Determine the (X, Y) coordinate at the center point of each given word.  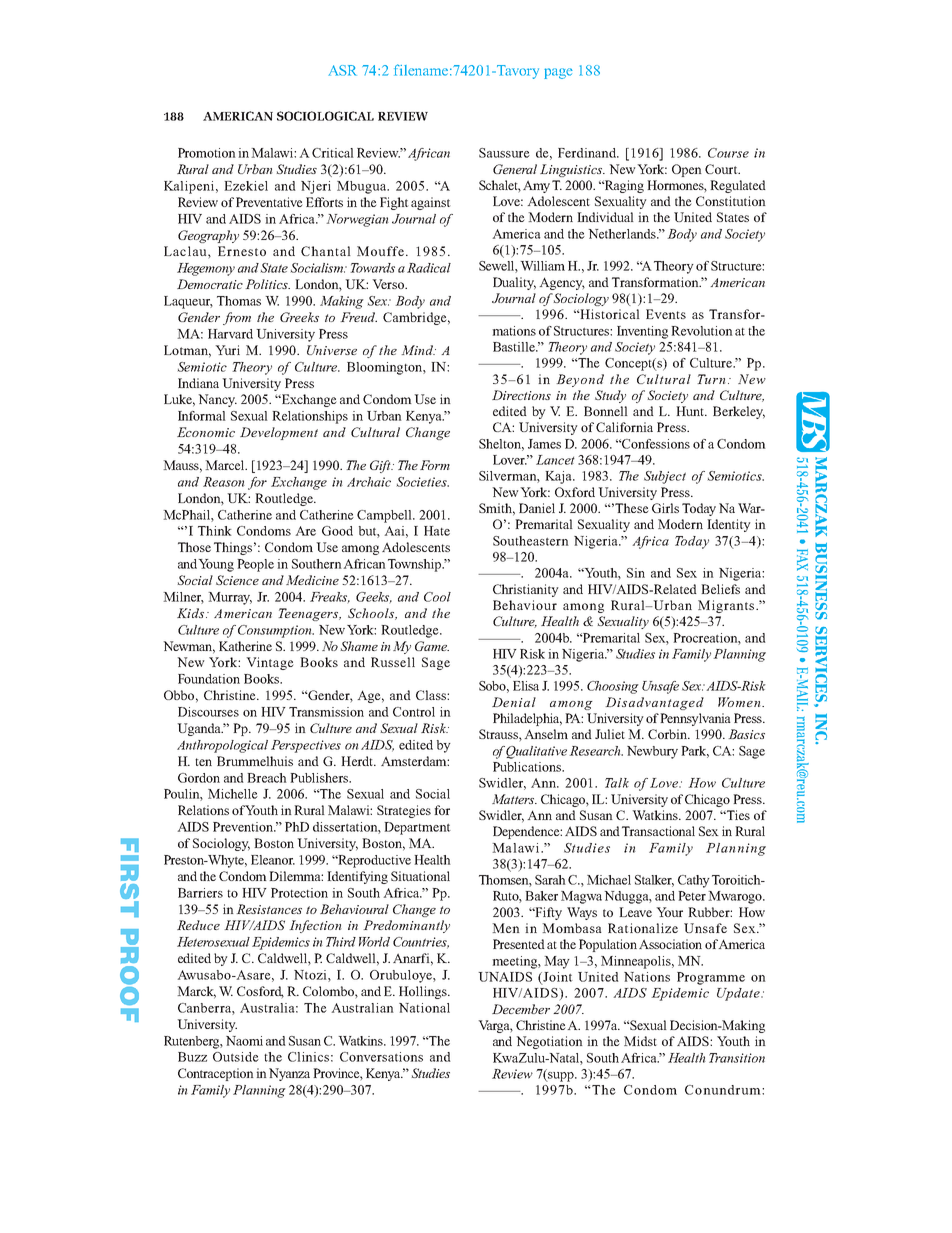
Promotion (207, 153)
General (515, 169)
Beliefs (720, 589)
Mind (418, 350)
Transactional (658, 831)
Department (417, 828)
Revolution (702, 331)
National (424, 1008)
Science (237, 580)
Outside (236, 1057)
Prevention (244, 827)
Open (687, 170)
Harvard (230, 334)
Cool (437, 597)
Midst (640, 1041)
